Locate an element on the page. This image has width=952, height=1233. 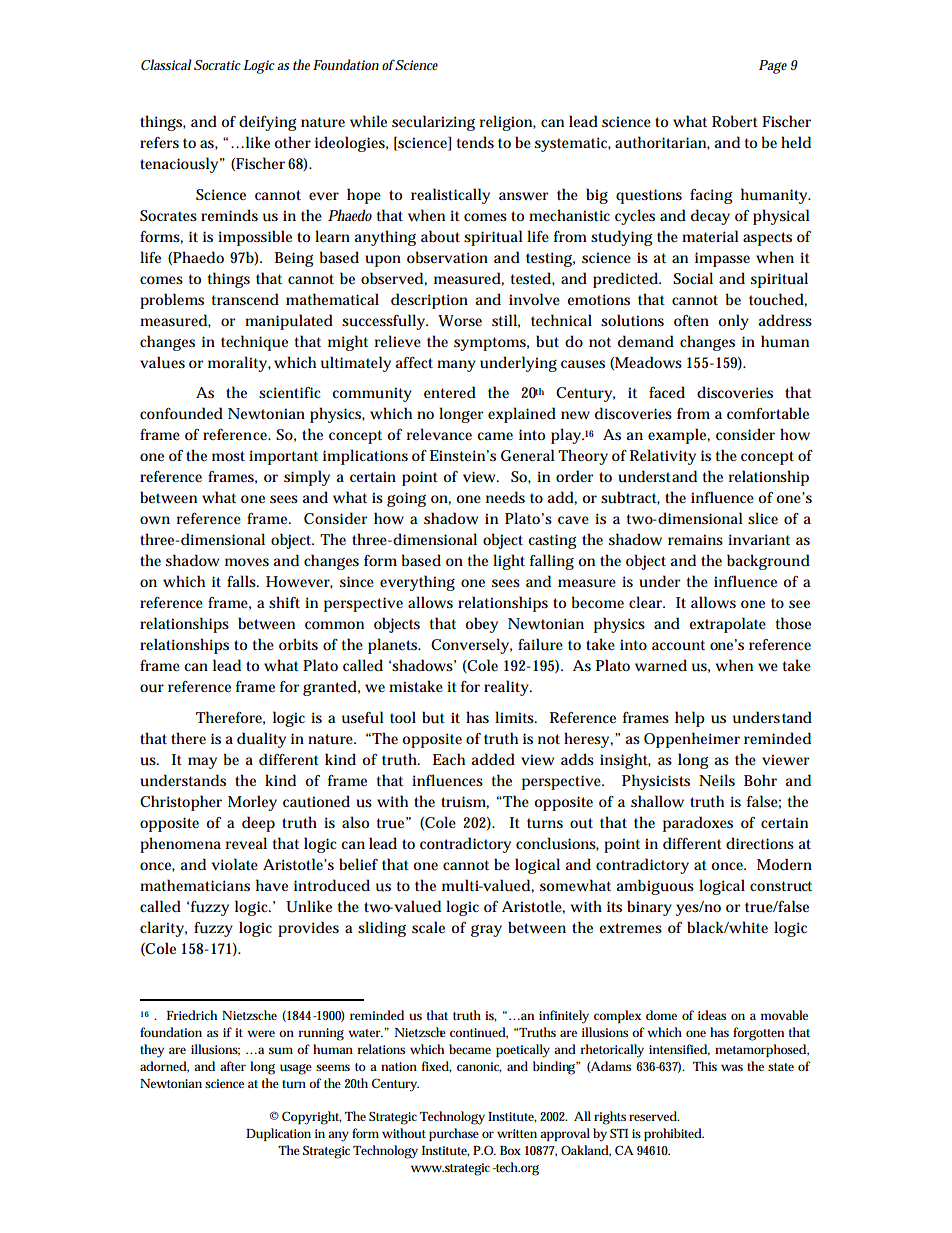
purchase is located at coordinates (454, 1134).
